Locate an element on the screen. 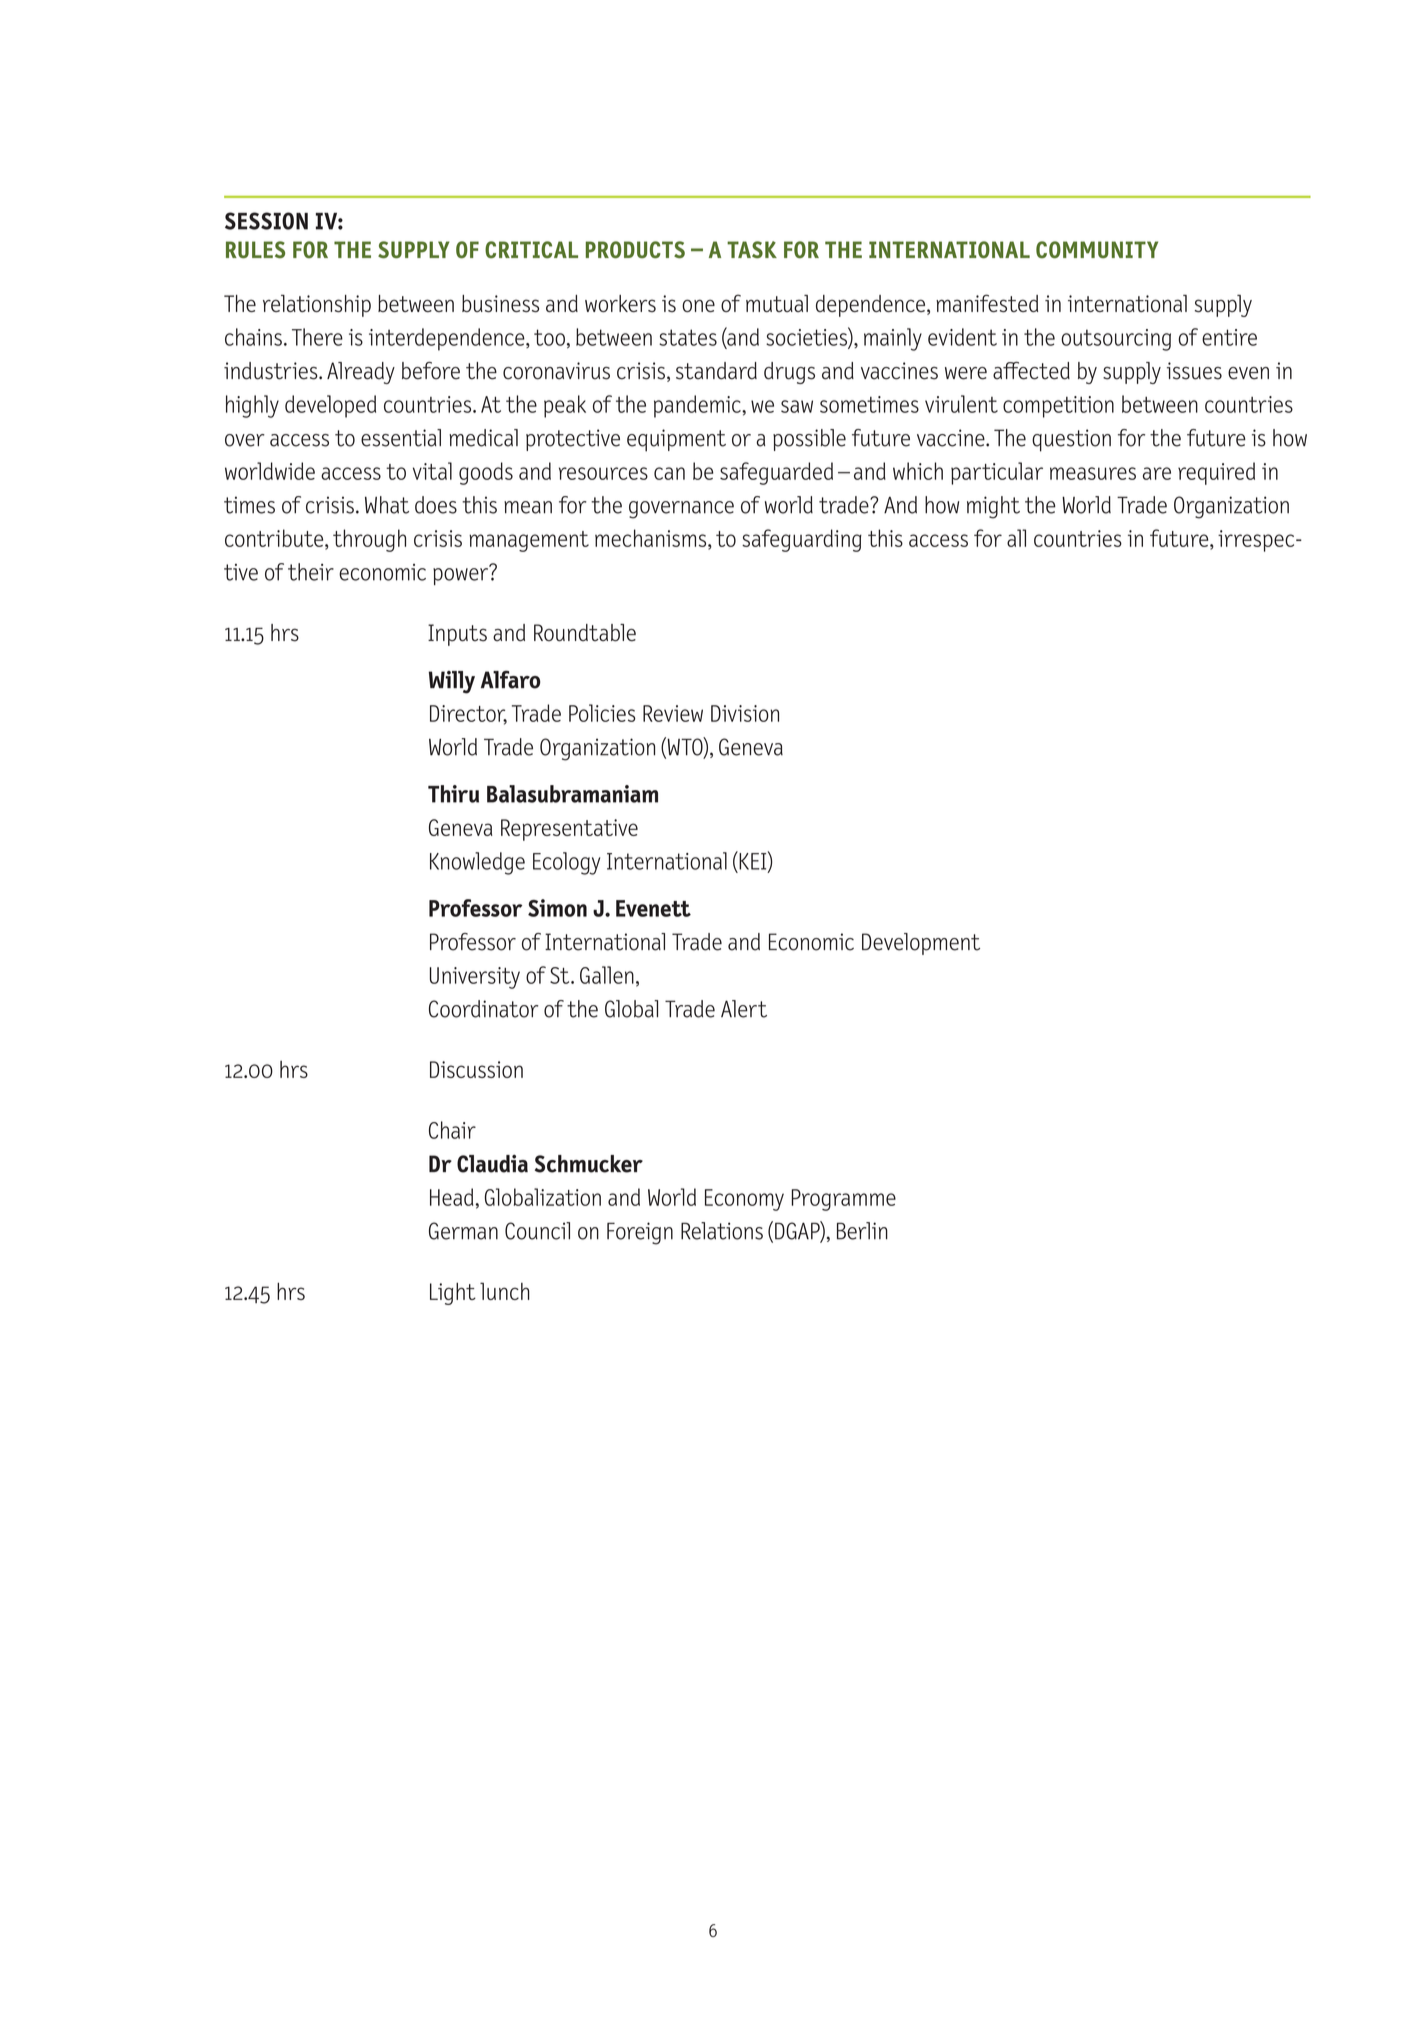  Economy is located at coordinates (744, 1200).
